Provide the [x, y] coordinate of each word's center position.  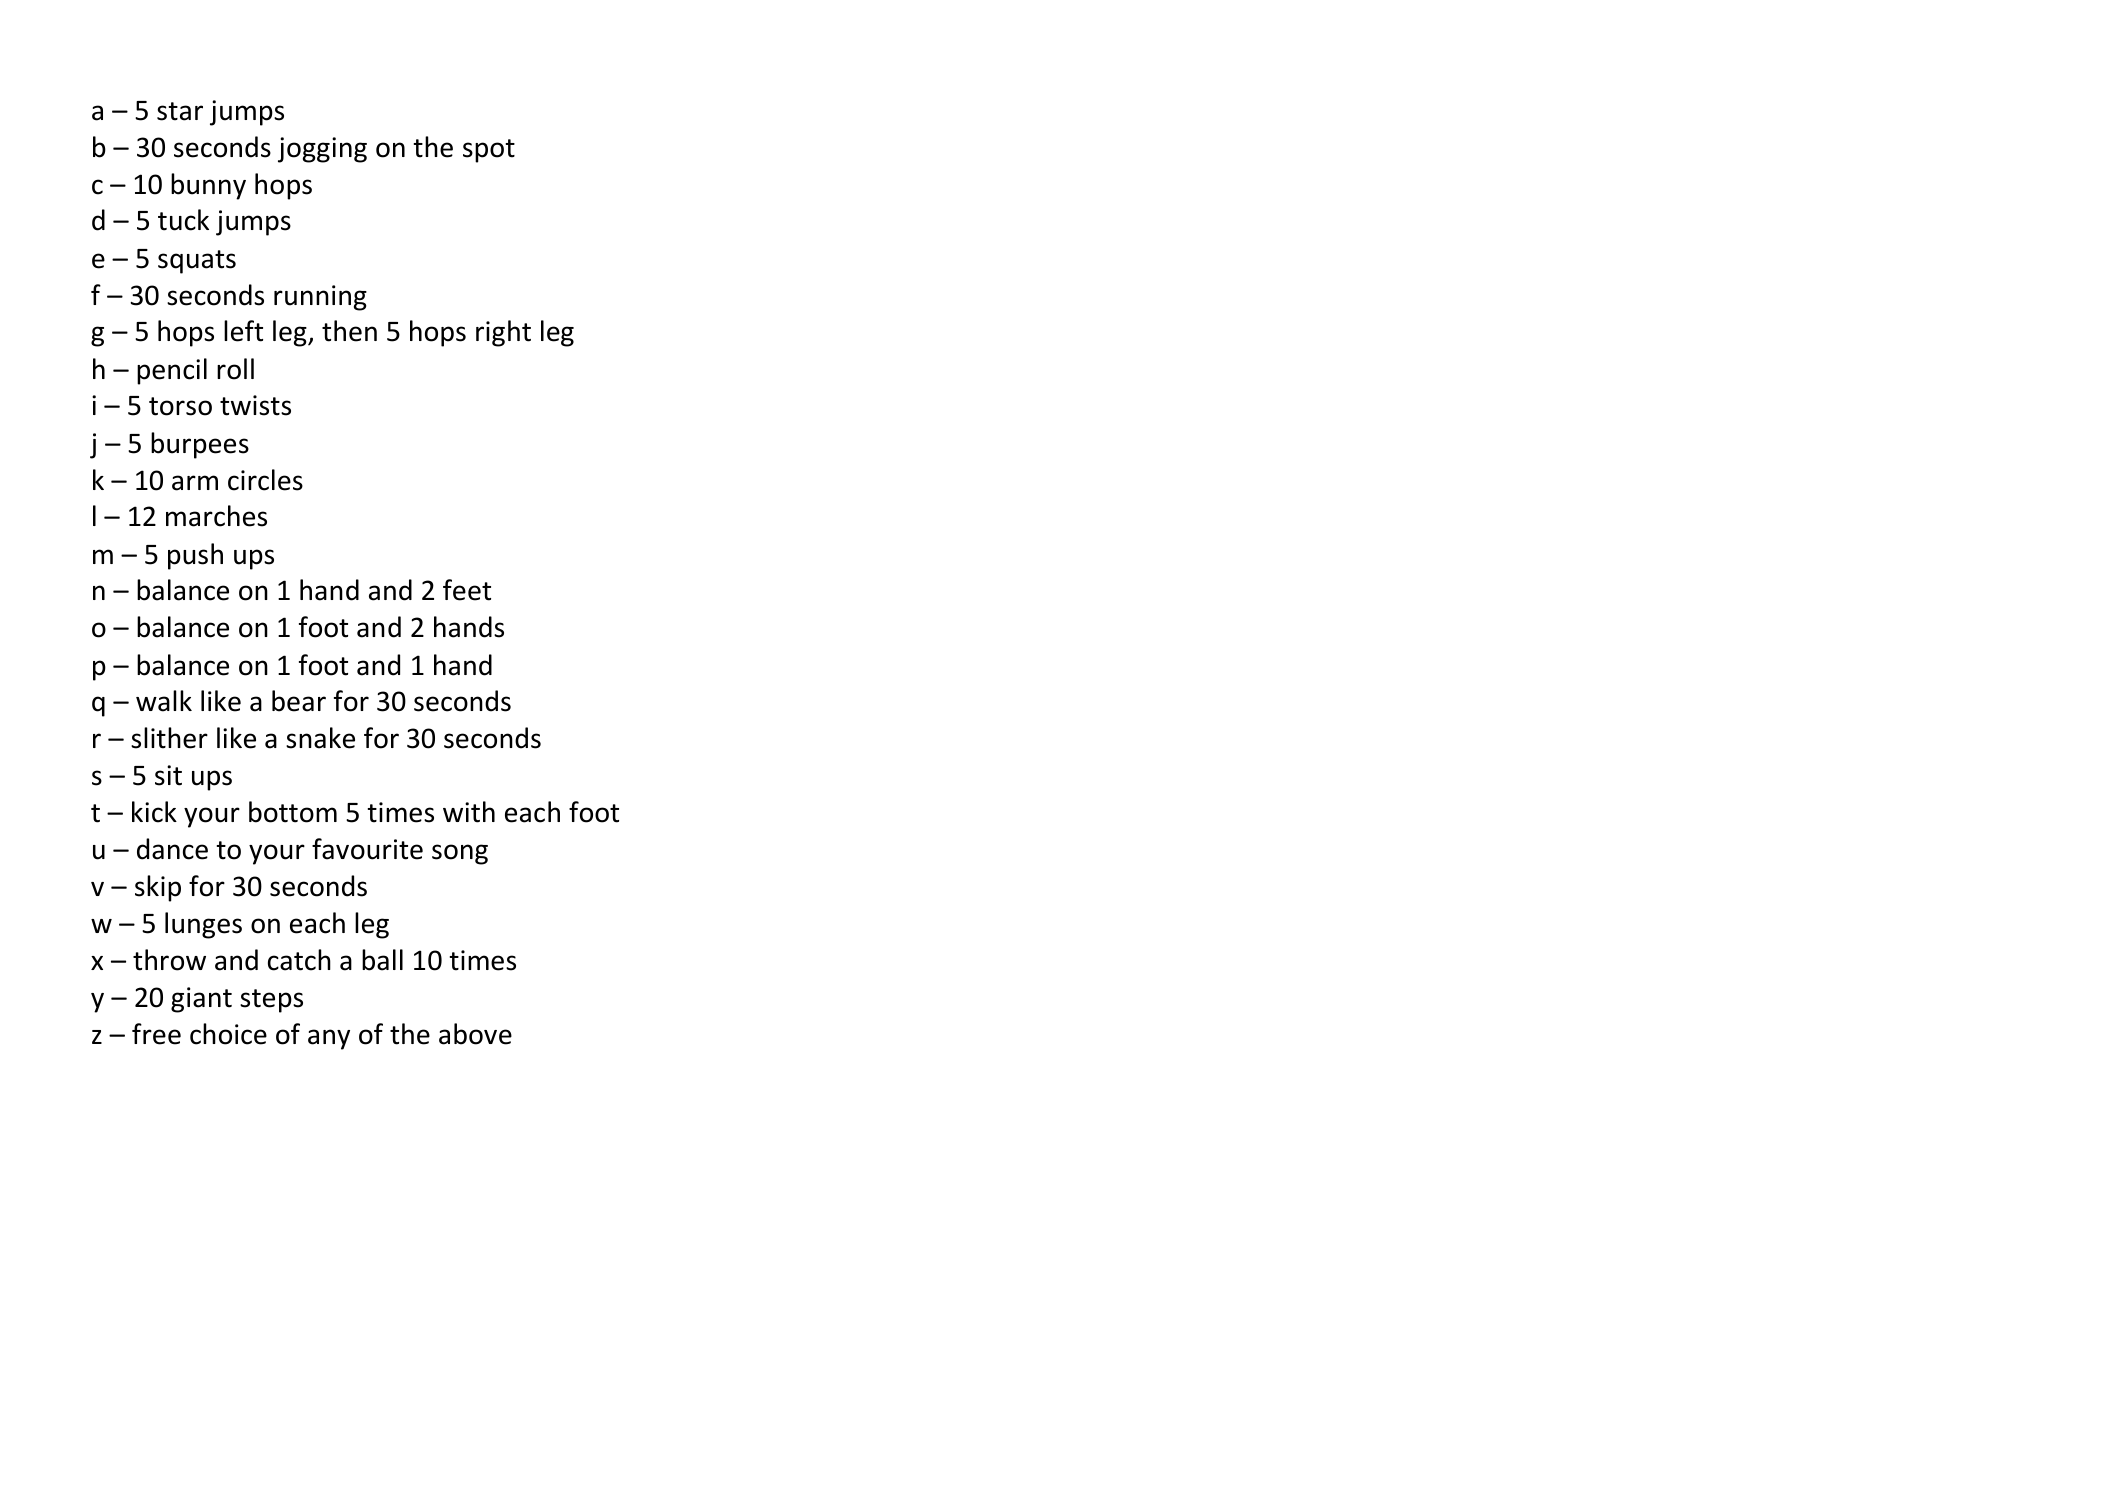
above [475, 1034]
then [349, 331]
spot [489, 151]
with [469, 812]
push [195, 556]
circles [265, 480]
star [180, 111]
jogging [322, 150]
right [503, 333]
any [329, 1039]
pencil [172, 371]
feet [467, 590]
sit [168, 775]
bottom [293, 812]
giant [201, 1000]
